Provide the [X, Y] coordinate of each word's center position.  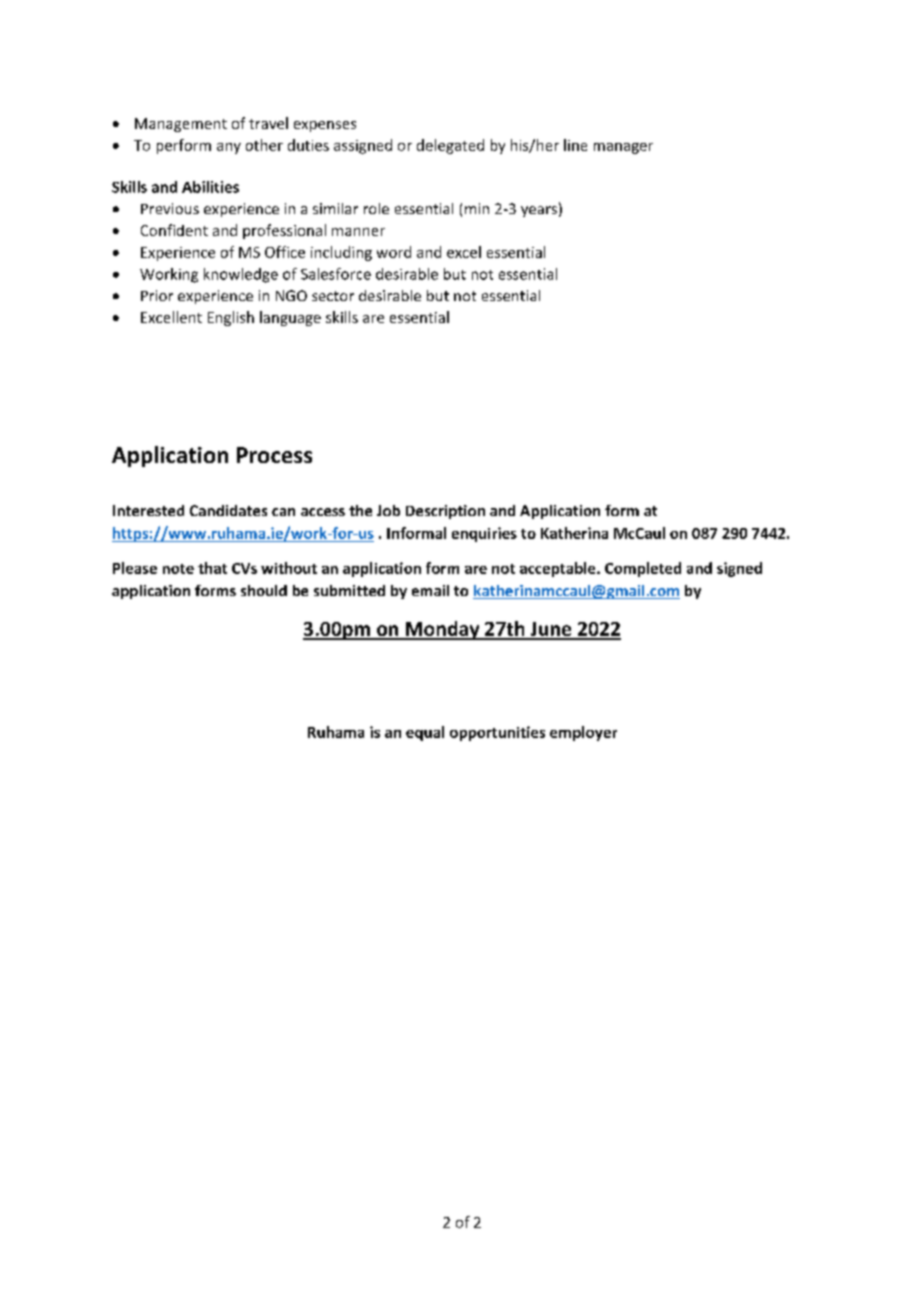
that [212, 568]
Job [388, 510]
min [477, 208]
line [575, 145]
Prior [157, 295]
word [394, 252]
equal [425, 733]
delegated [450, 146]
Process [274, 455]
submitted [349, 590]
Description [445, 512]
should [264, 590]
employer [583, 733]
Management [181, 125]
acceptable [559, 569]
